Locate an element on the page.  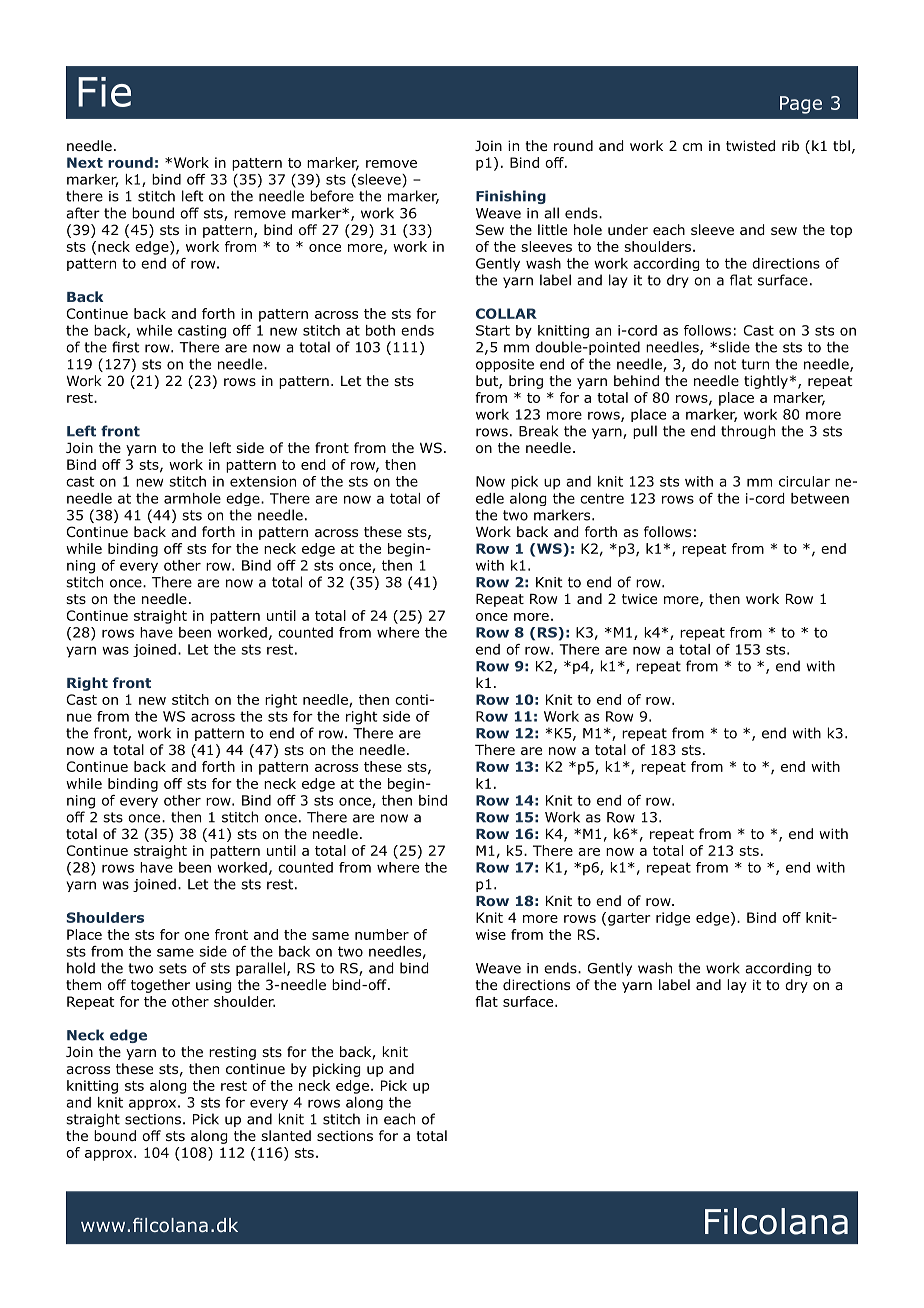
parallel is located at coordinates (260, 969).
